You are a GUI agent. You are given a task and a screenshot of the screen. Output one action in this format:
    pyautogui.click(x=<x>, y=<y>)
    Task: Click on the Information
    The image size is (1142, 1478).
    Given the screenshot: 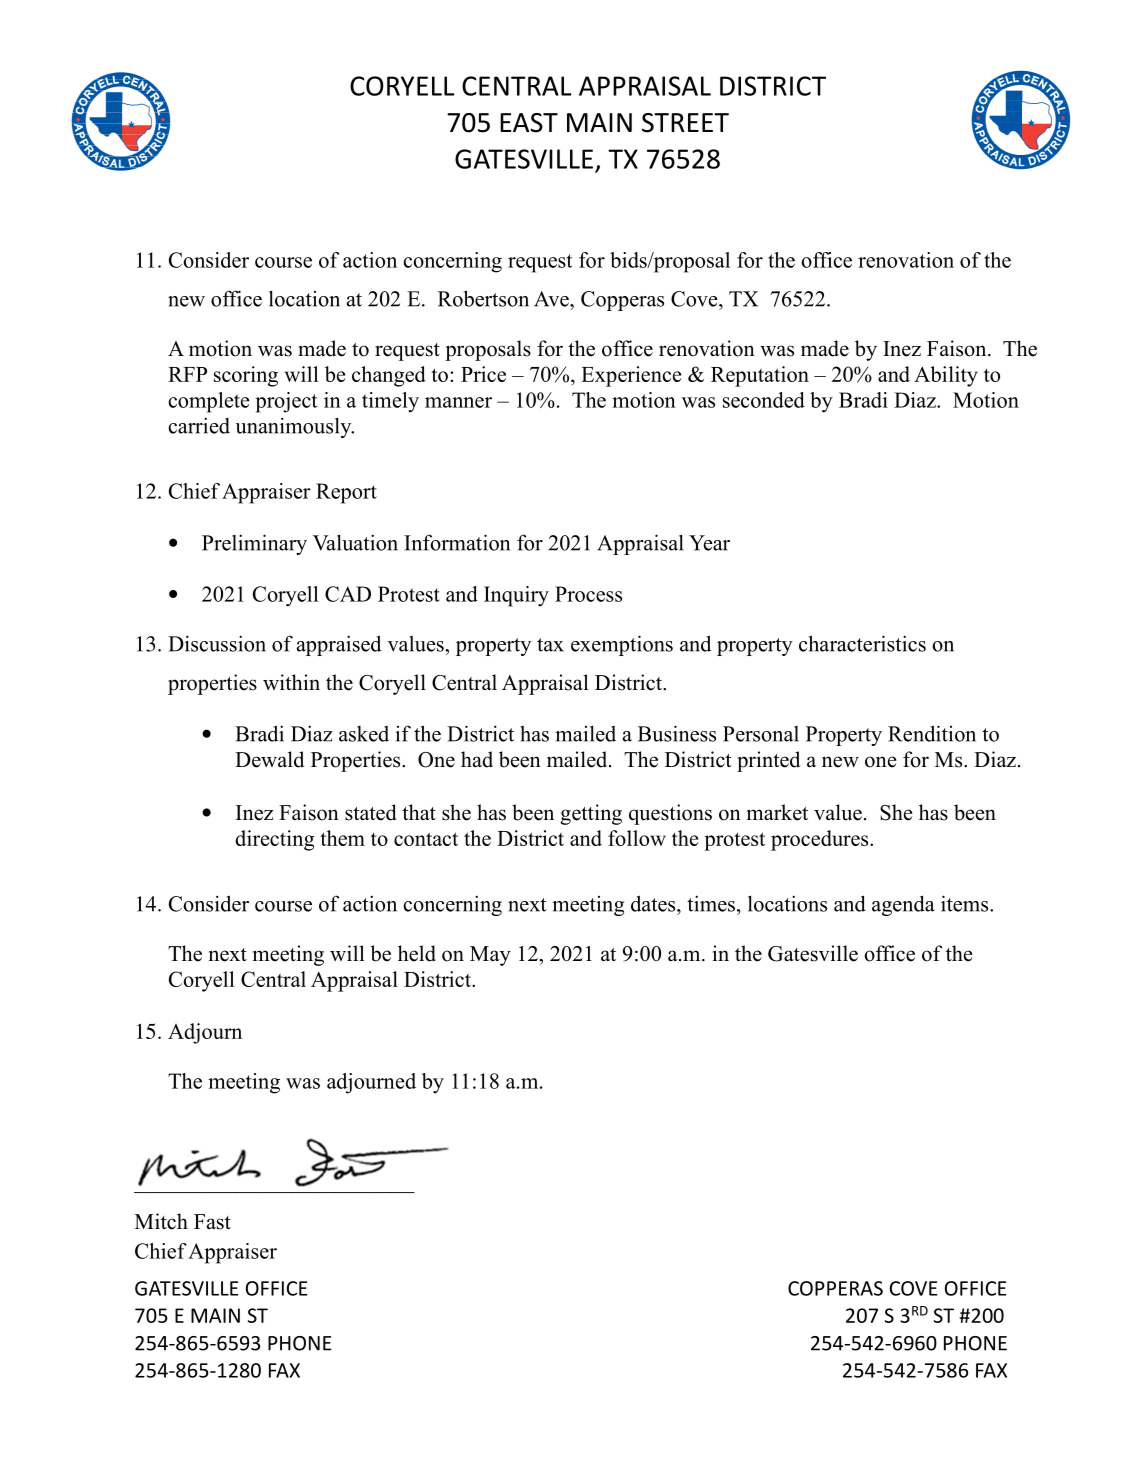 What is the action you would take?
    pyautogui.click(x=457, y=542)
